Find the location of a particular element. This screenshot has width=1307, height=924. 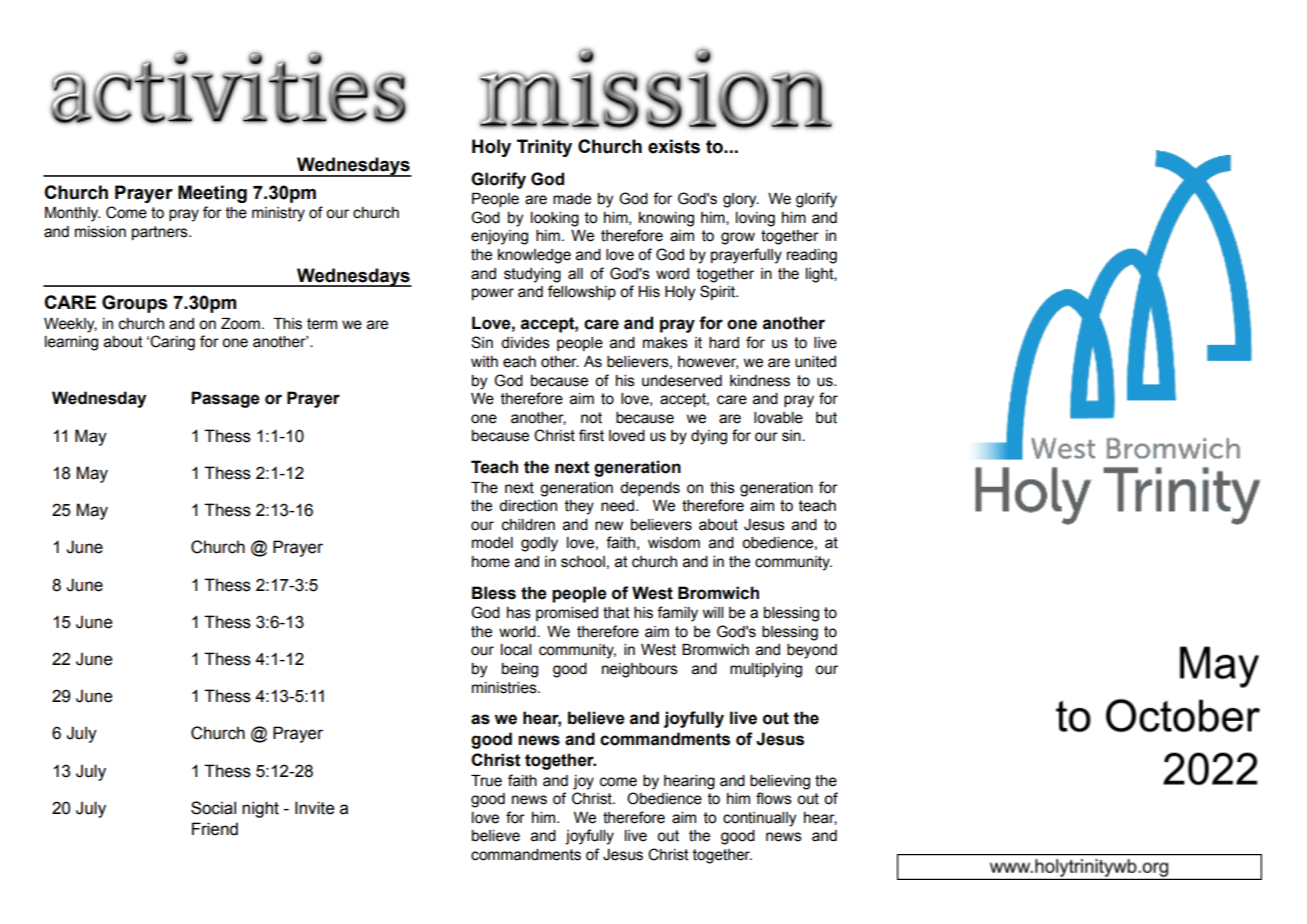

has is located at coordinates (519, 613).
